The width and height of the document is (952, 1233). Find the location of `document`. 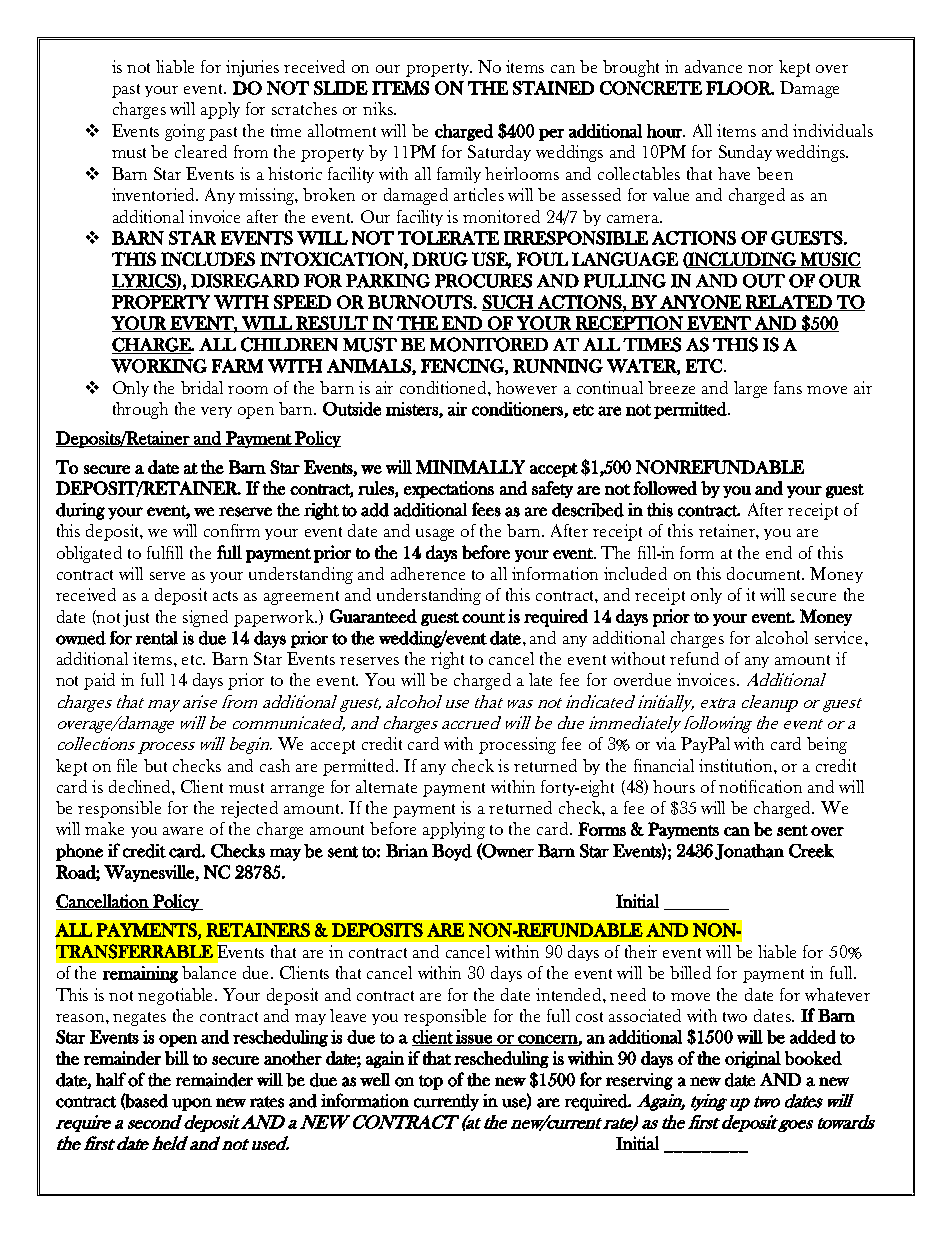

document is located at coordinates (765, 573).
